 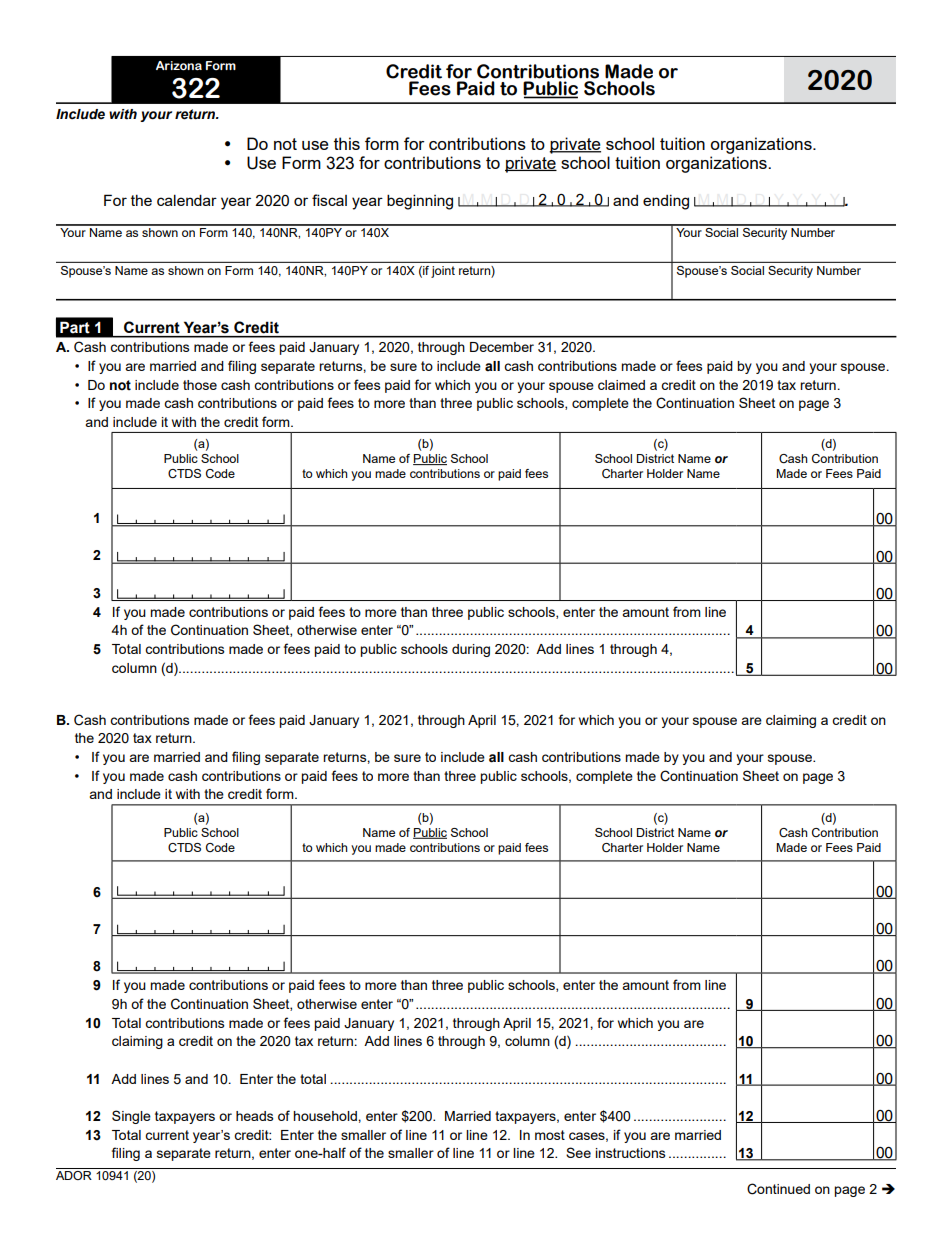 I want to click on household, so click(x=326, y=1116).
